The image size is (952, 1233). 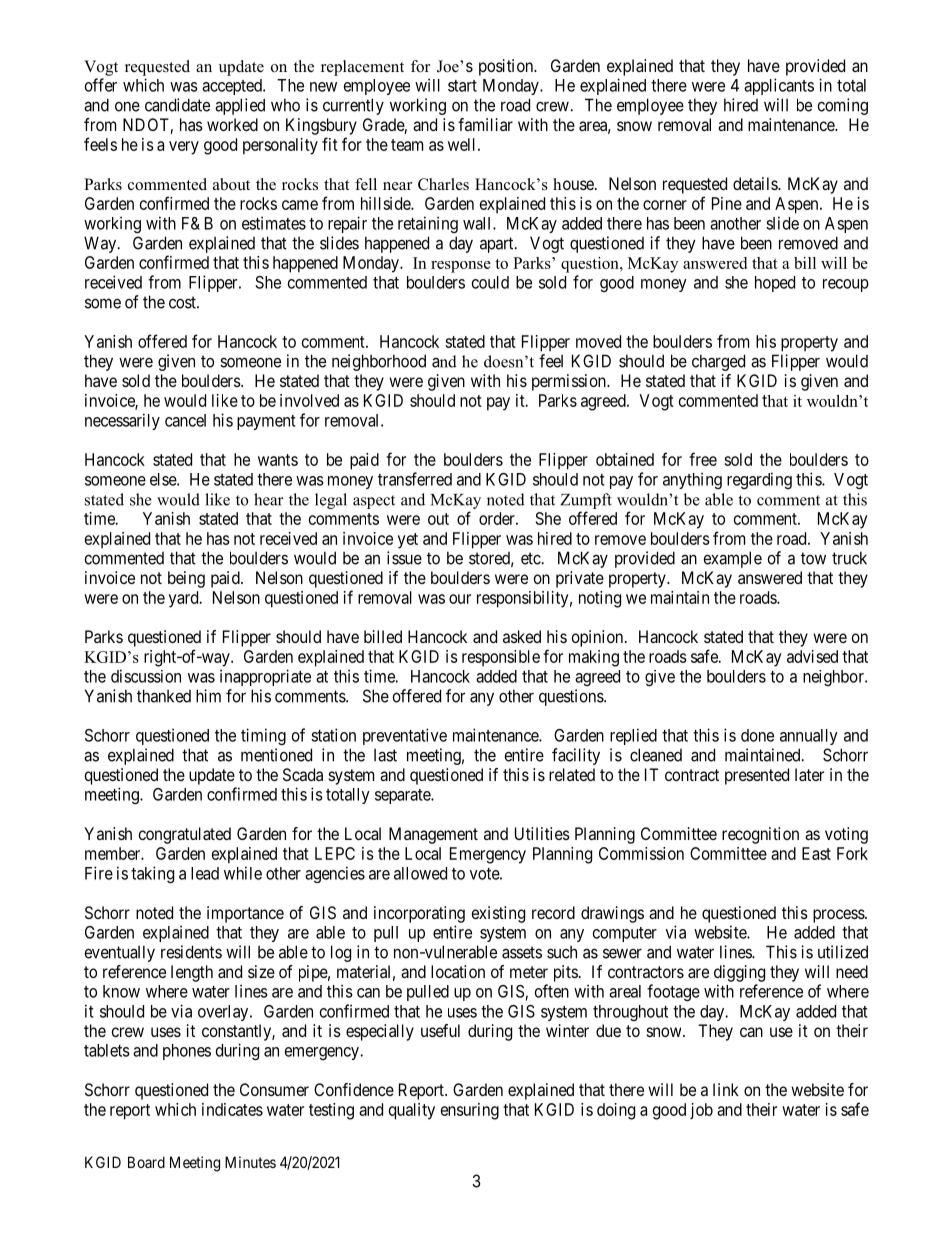 What do you see at coordinates (415, 479) in the page?
I see `transferred` at bounding box center [415, 479].
